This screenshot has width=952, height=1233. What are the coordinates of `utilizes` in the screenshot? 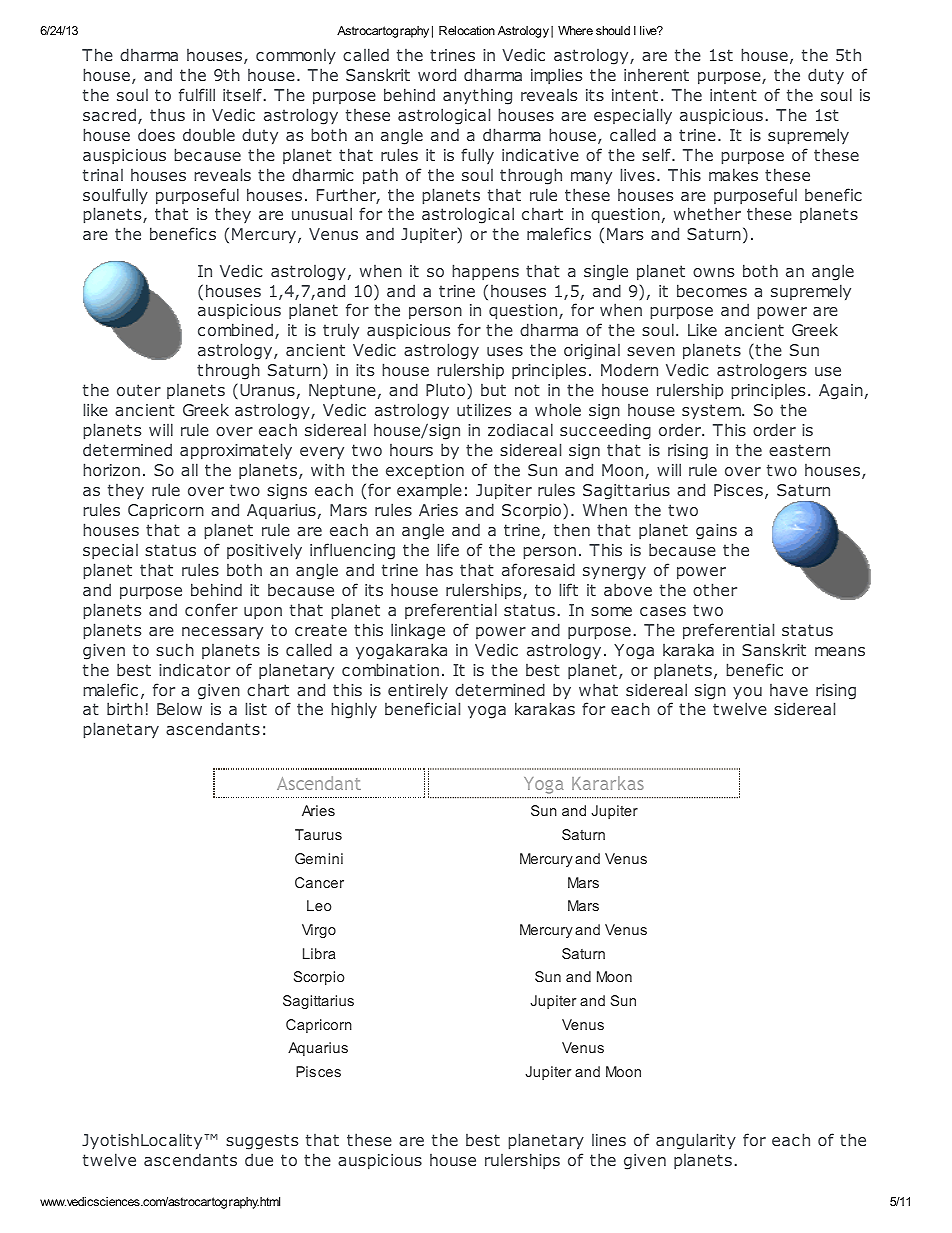 It's located at (484, 409).
